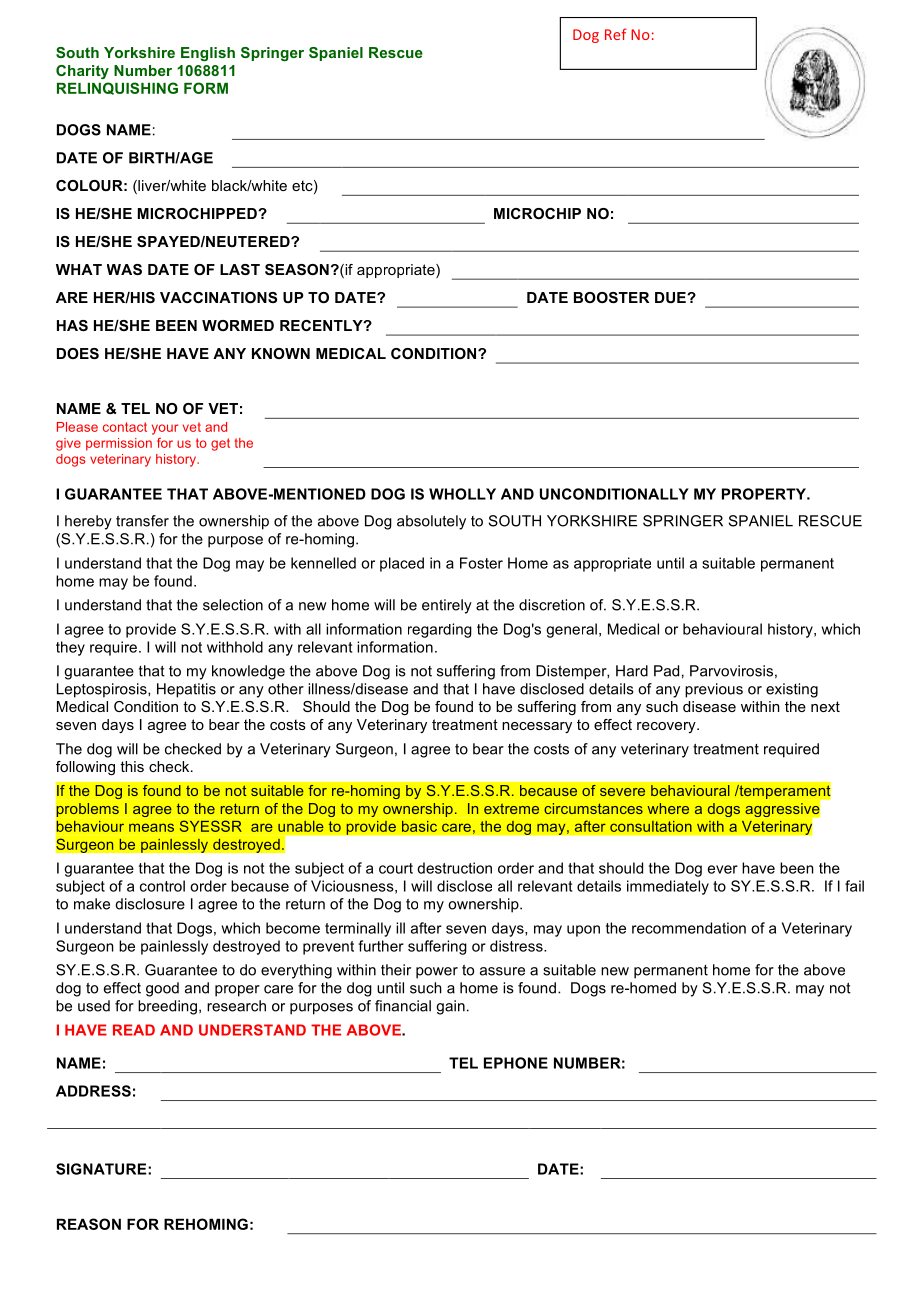 This screenshot has width=924, height=1308. What do you see at coordinates (611, 297) in the screenshot?
I see `BOOSTER` at bounding box center [611, 297].
